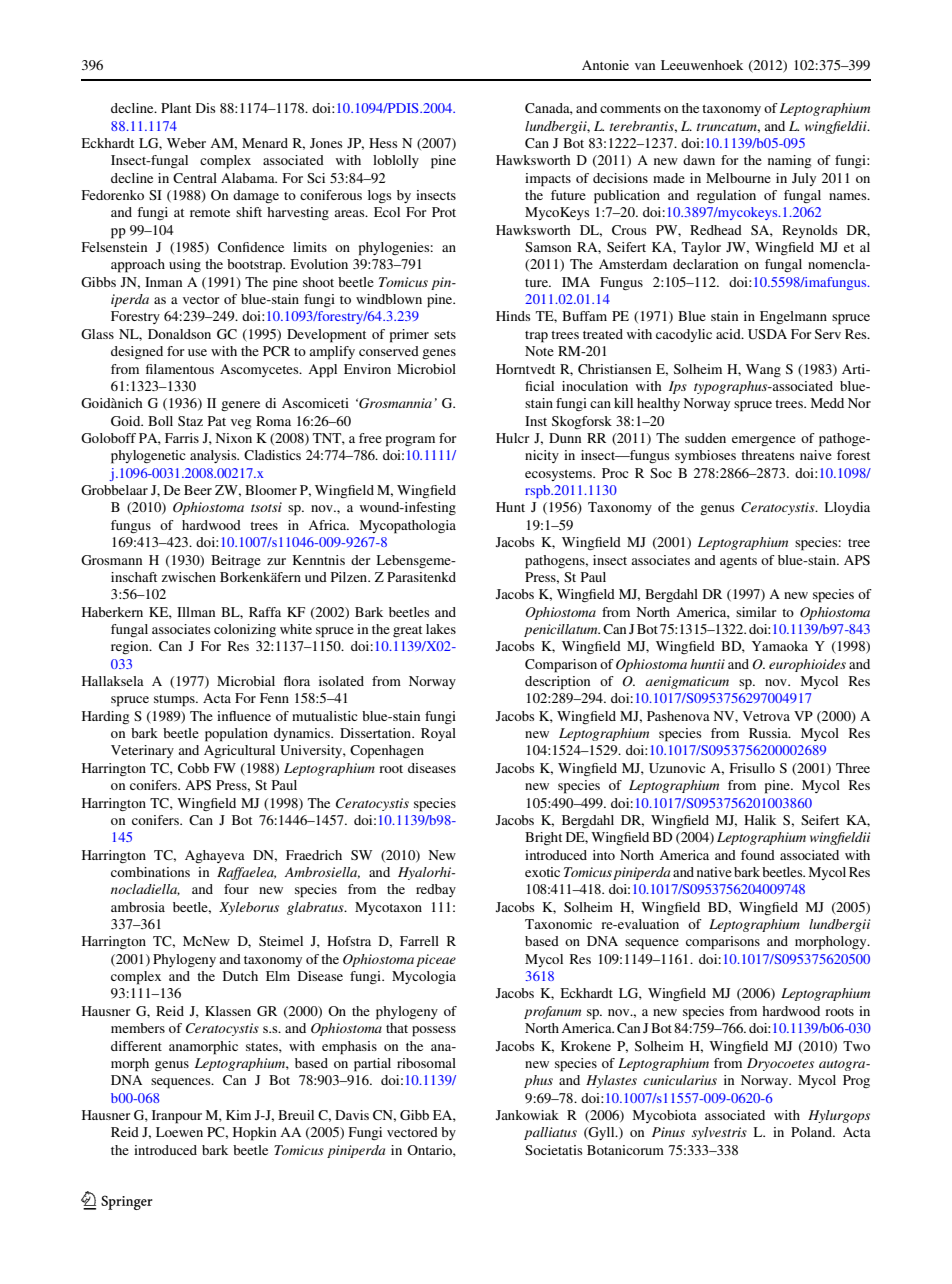 The height and width of the image is (1284, 952). Describe the element at coordinates (438, 734) in the image. I see `Royal` at that location.
